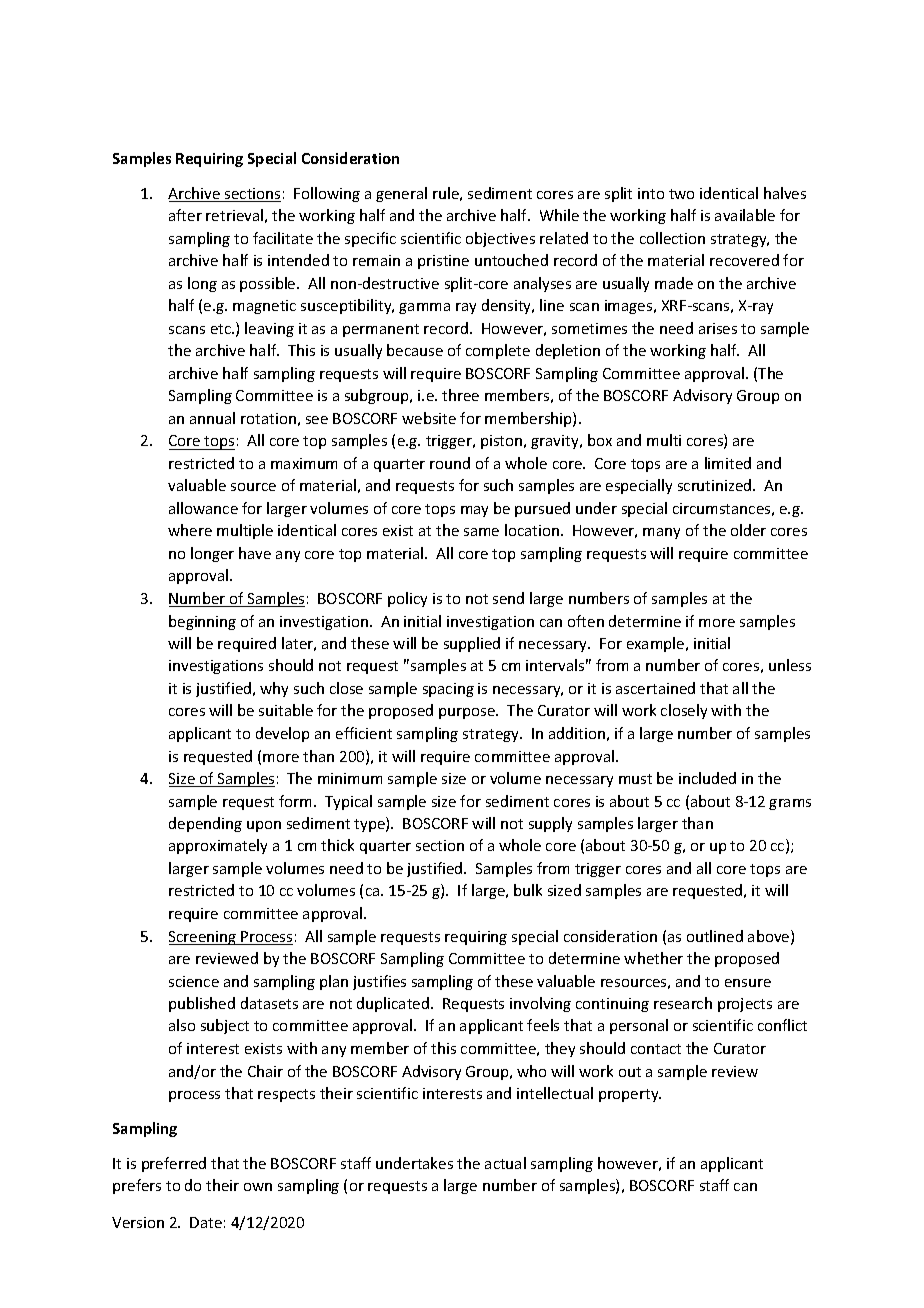  What do you see at coordinates (500, 239) in the screenshot?
I see `objectives` at bounding box center [500, 239].
